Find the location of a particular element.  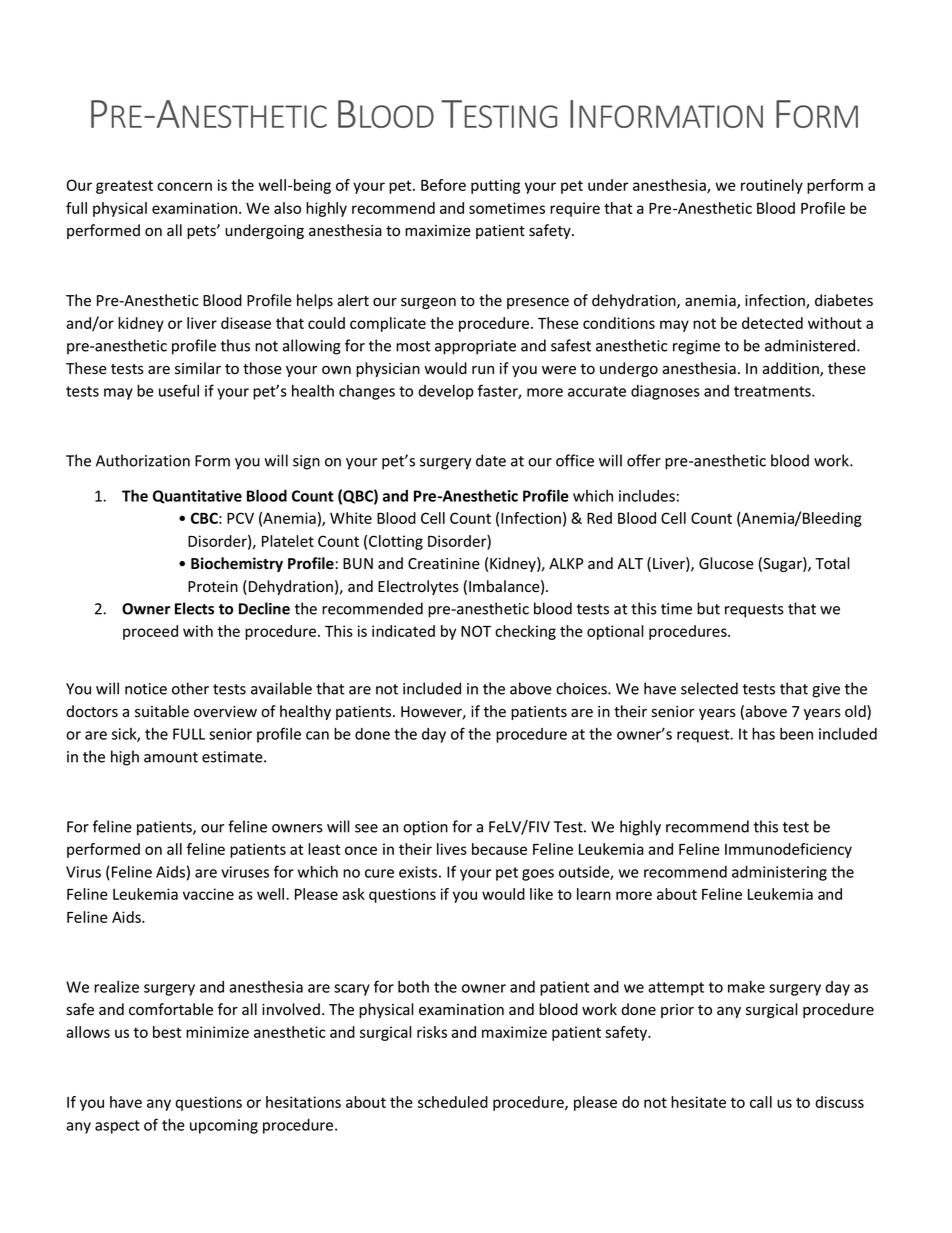

scheduled is located at coordinates (453, 1102).
